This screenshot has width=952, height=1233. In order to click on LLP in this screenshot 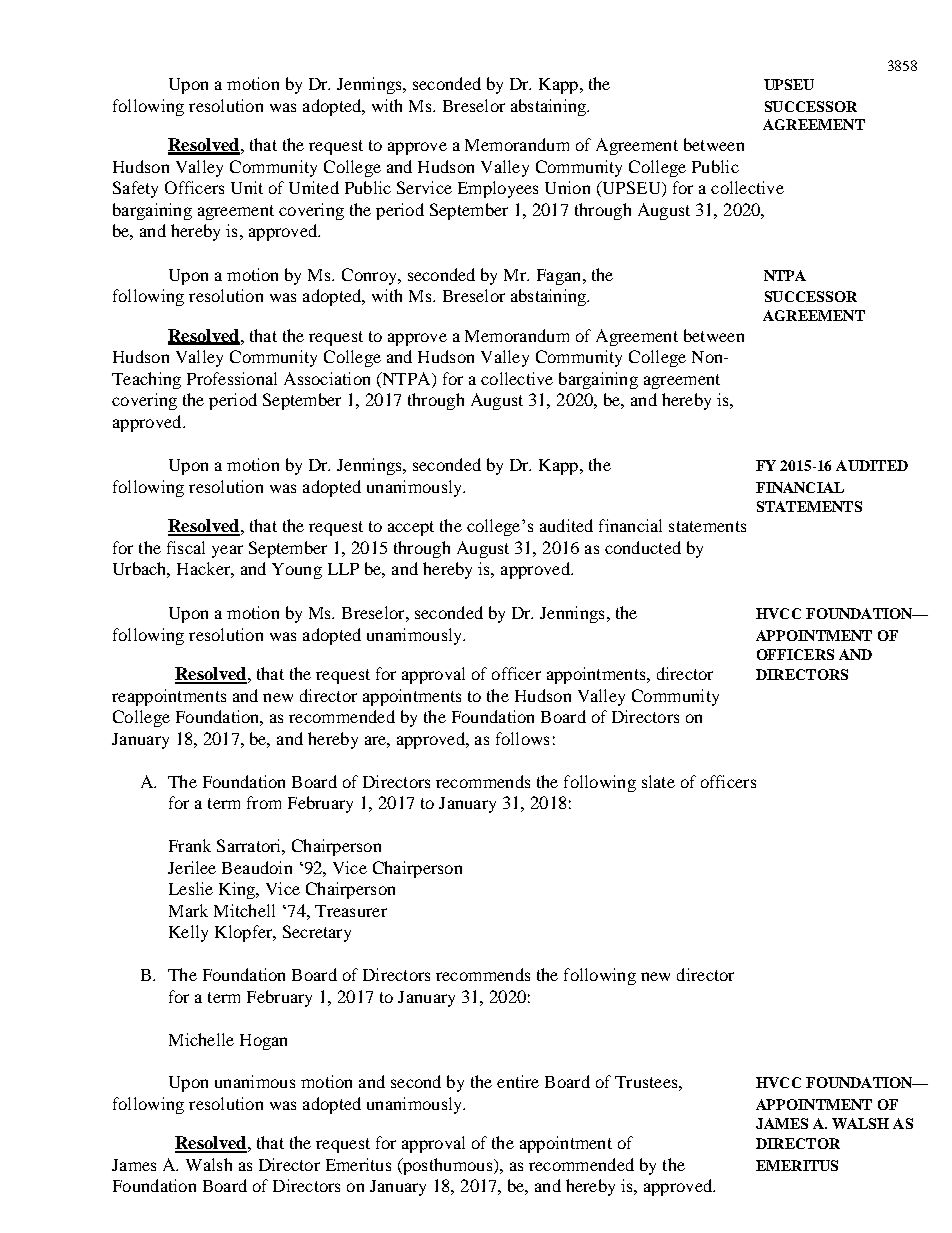, I will do `click(343, 569)`.
